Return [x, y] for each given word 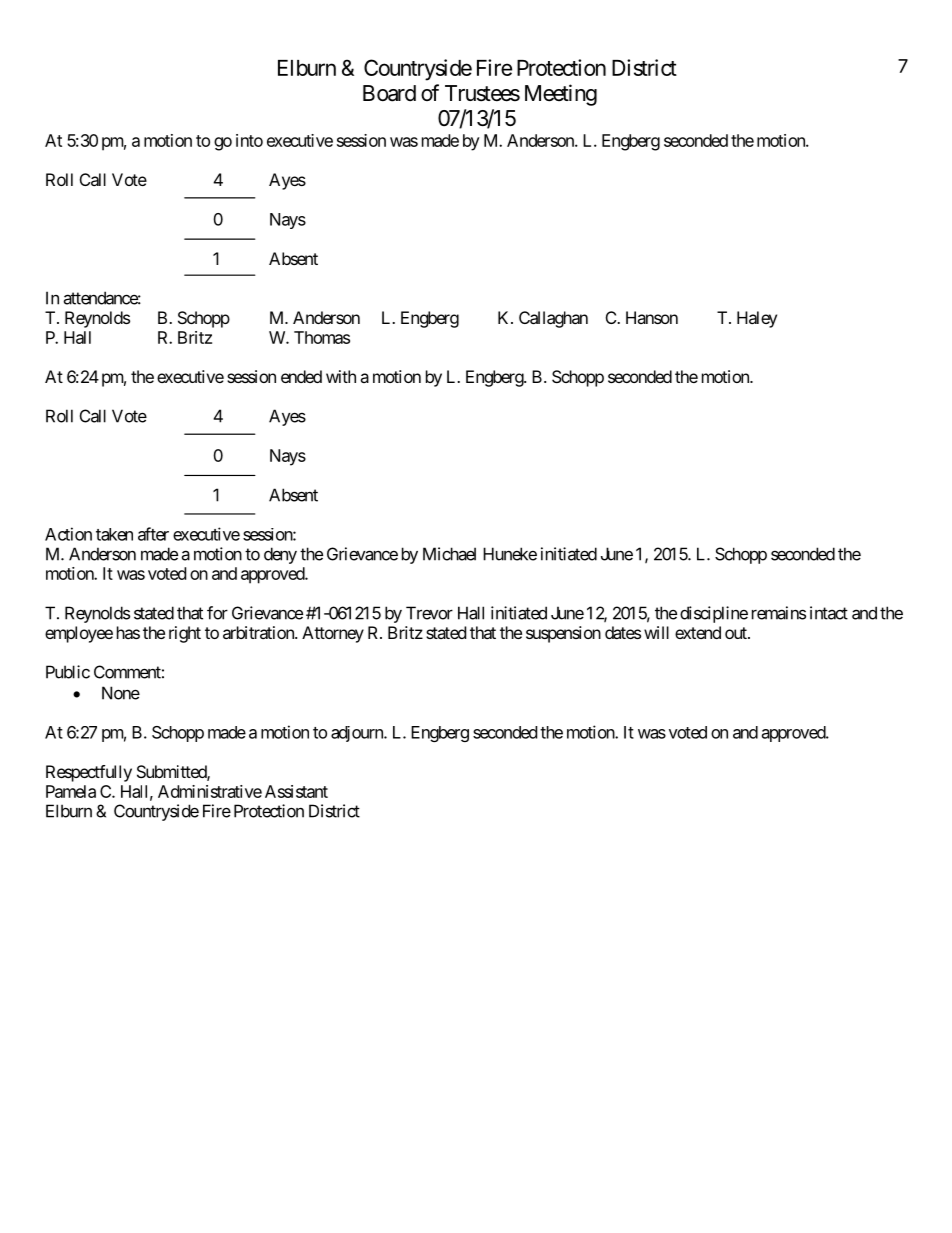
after [153, 534]
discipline [714, 614]
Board [389, 93]
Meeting [561, 95]
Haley [757, 319]
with [341, 376]
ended [301, 376]
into [249, 140]
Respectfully [89, 773]
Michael [449, 554]
